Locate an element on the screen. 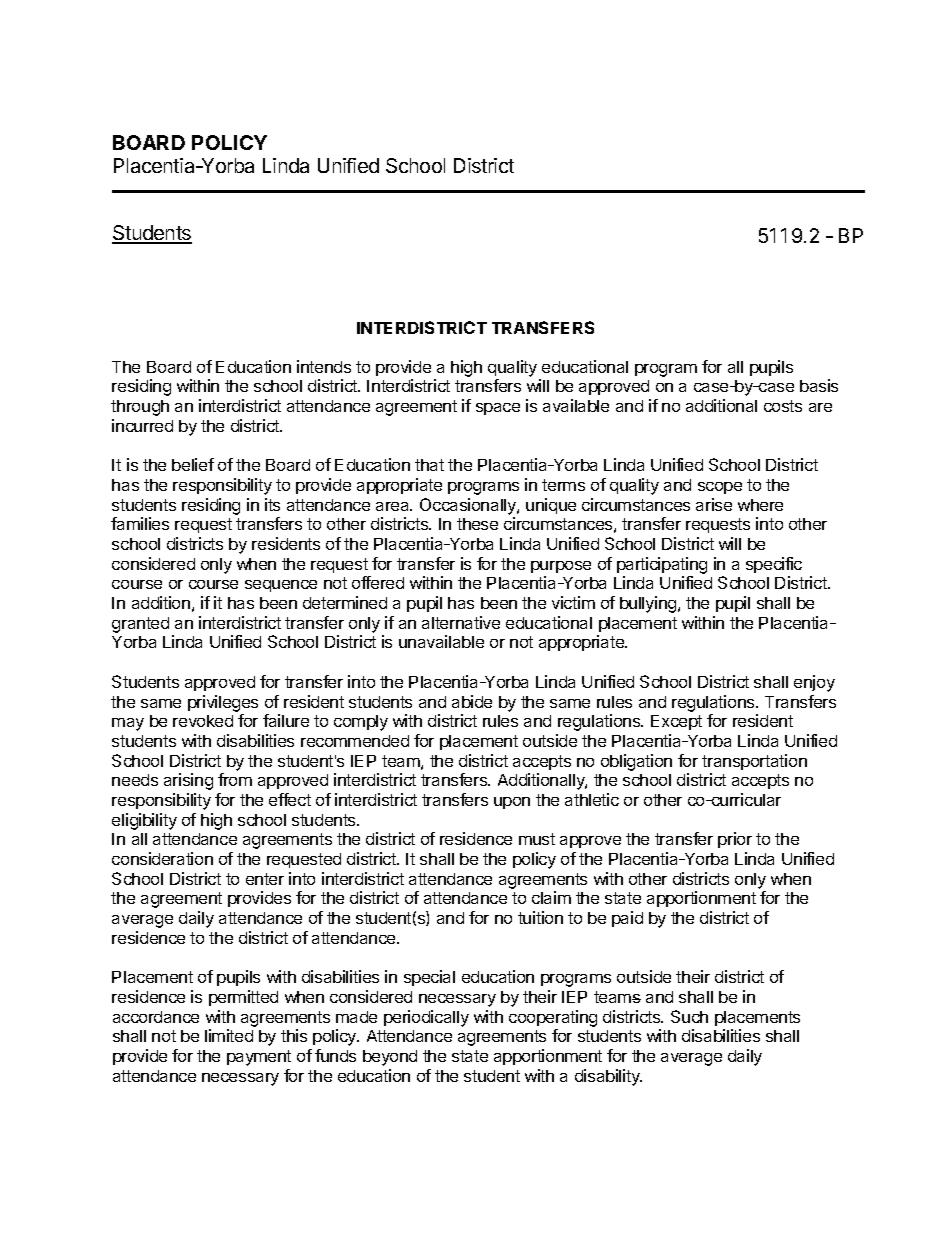 The width and height of the screenshot is (952, 1233). limited is located at coordinates (229, 1035).
